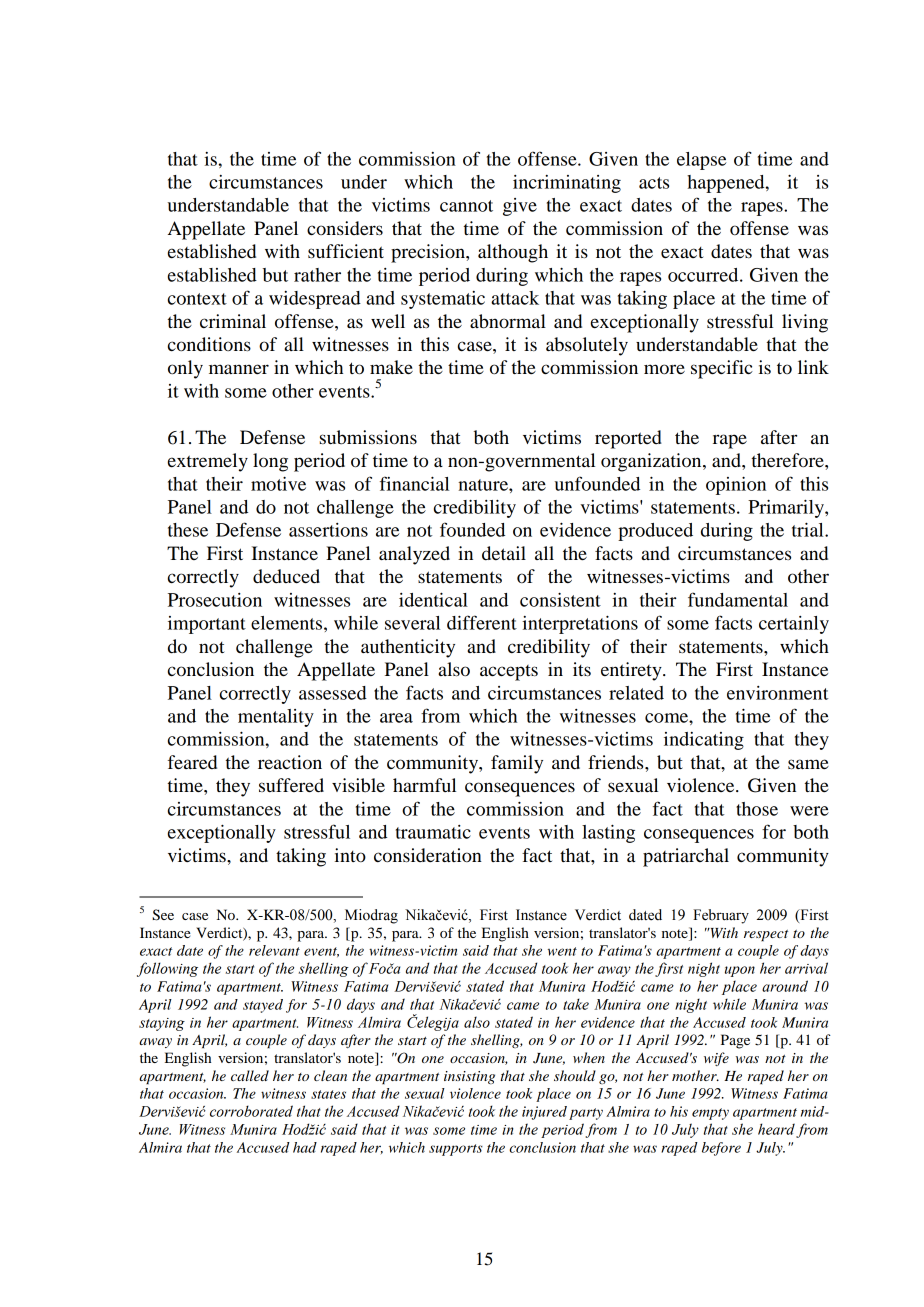 This screenshot has height=1307, width=924. What do you see at coordinates (433, 832) in the screenshot?
I see `traumatic` at bounding box center [433, 832].
